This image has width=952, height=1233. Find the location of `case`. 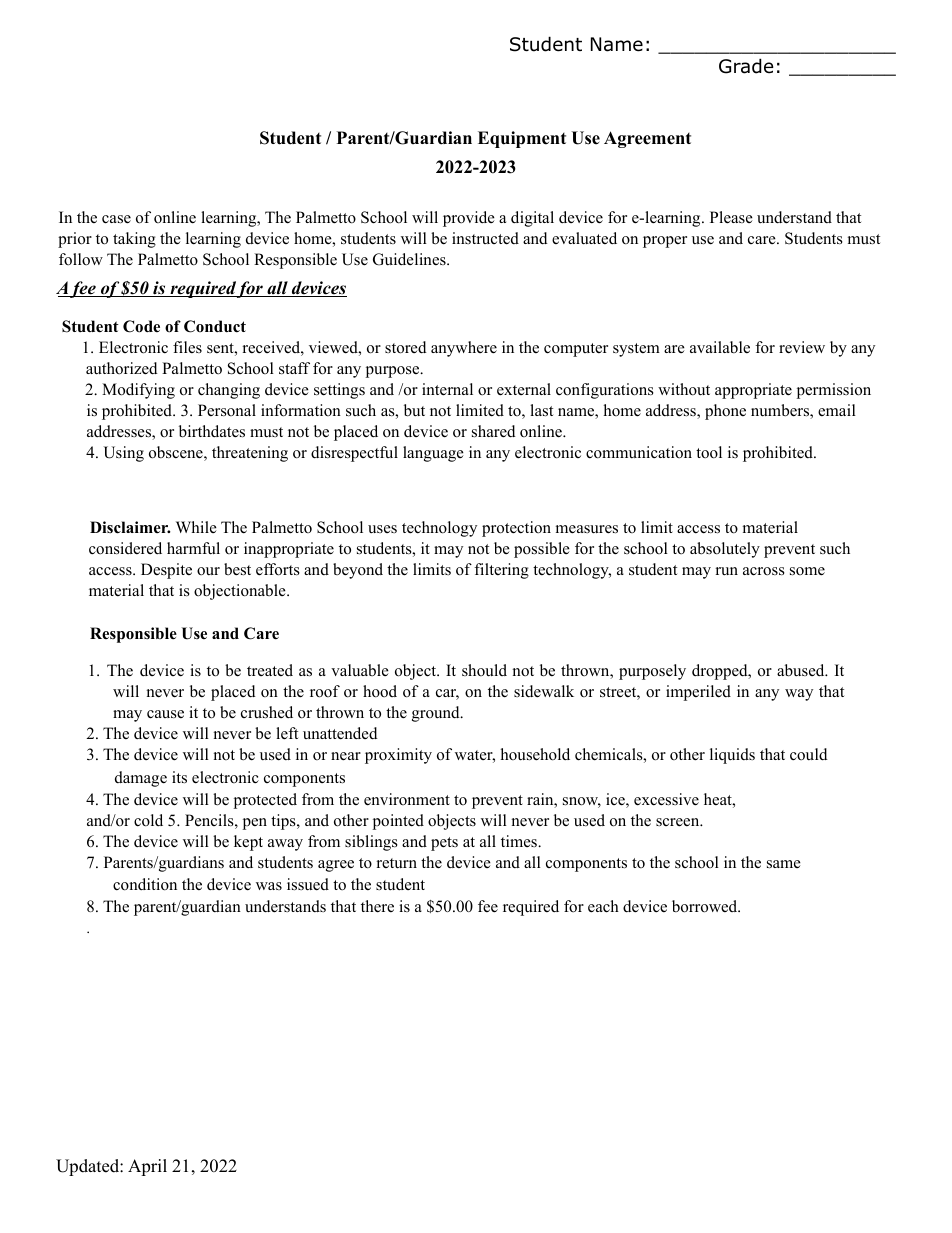

case is located at coordinates (116, 219).
